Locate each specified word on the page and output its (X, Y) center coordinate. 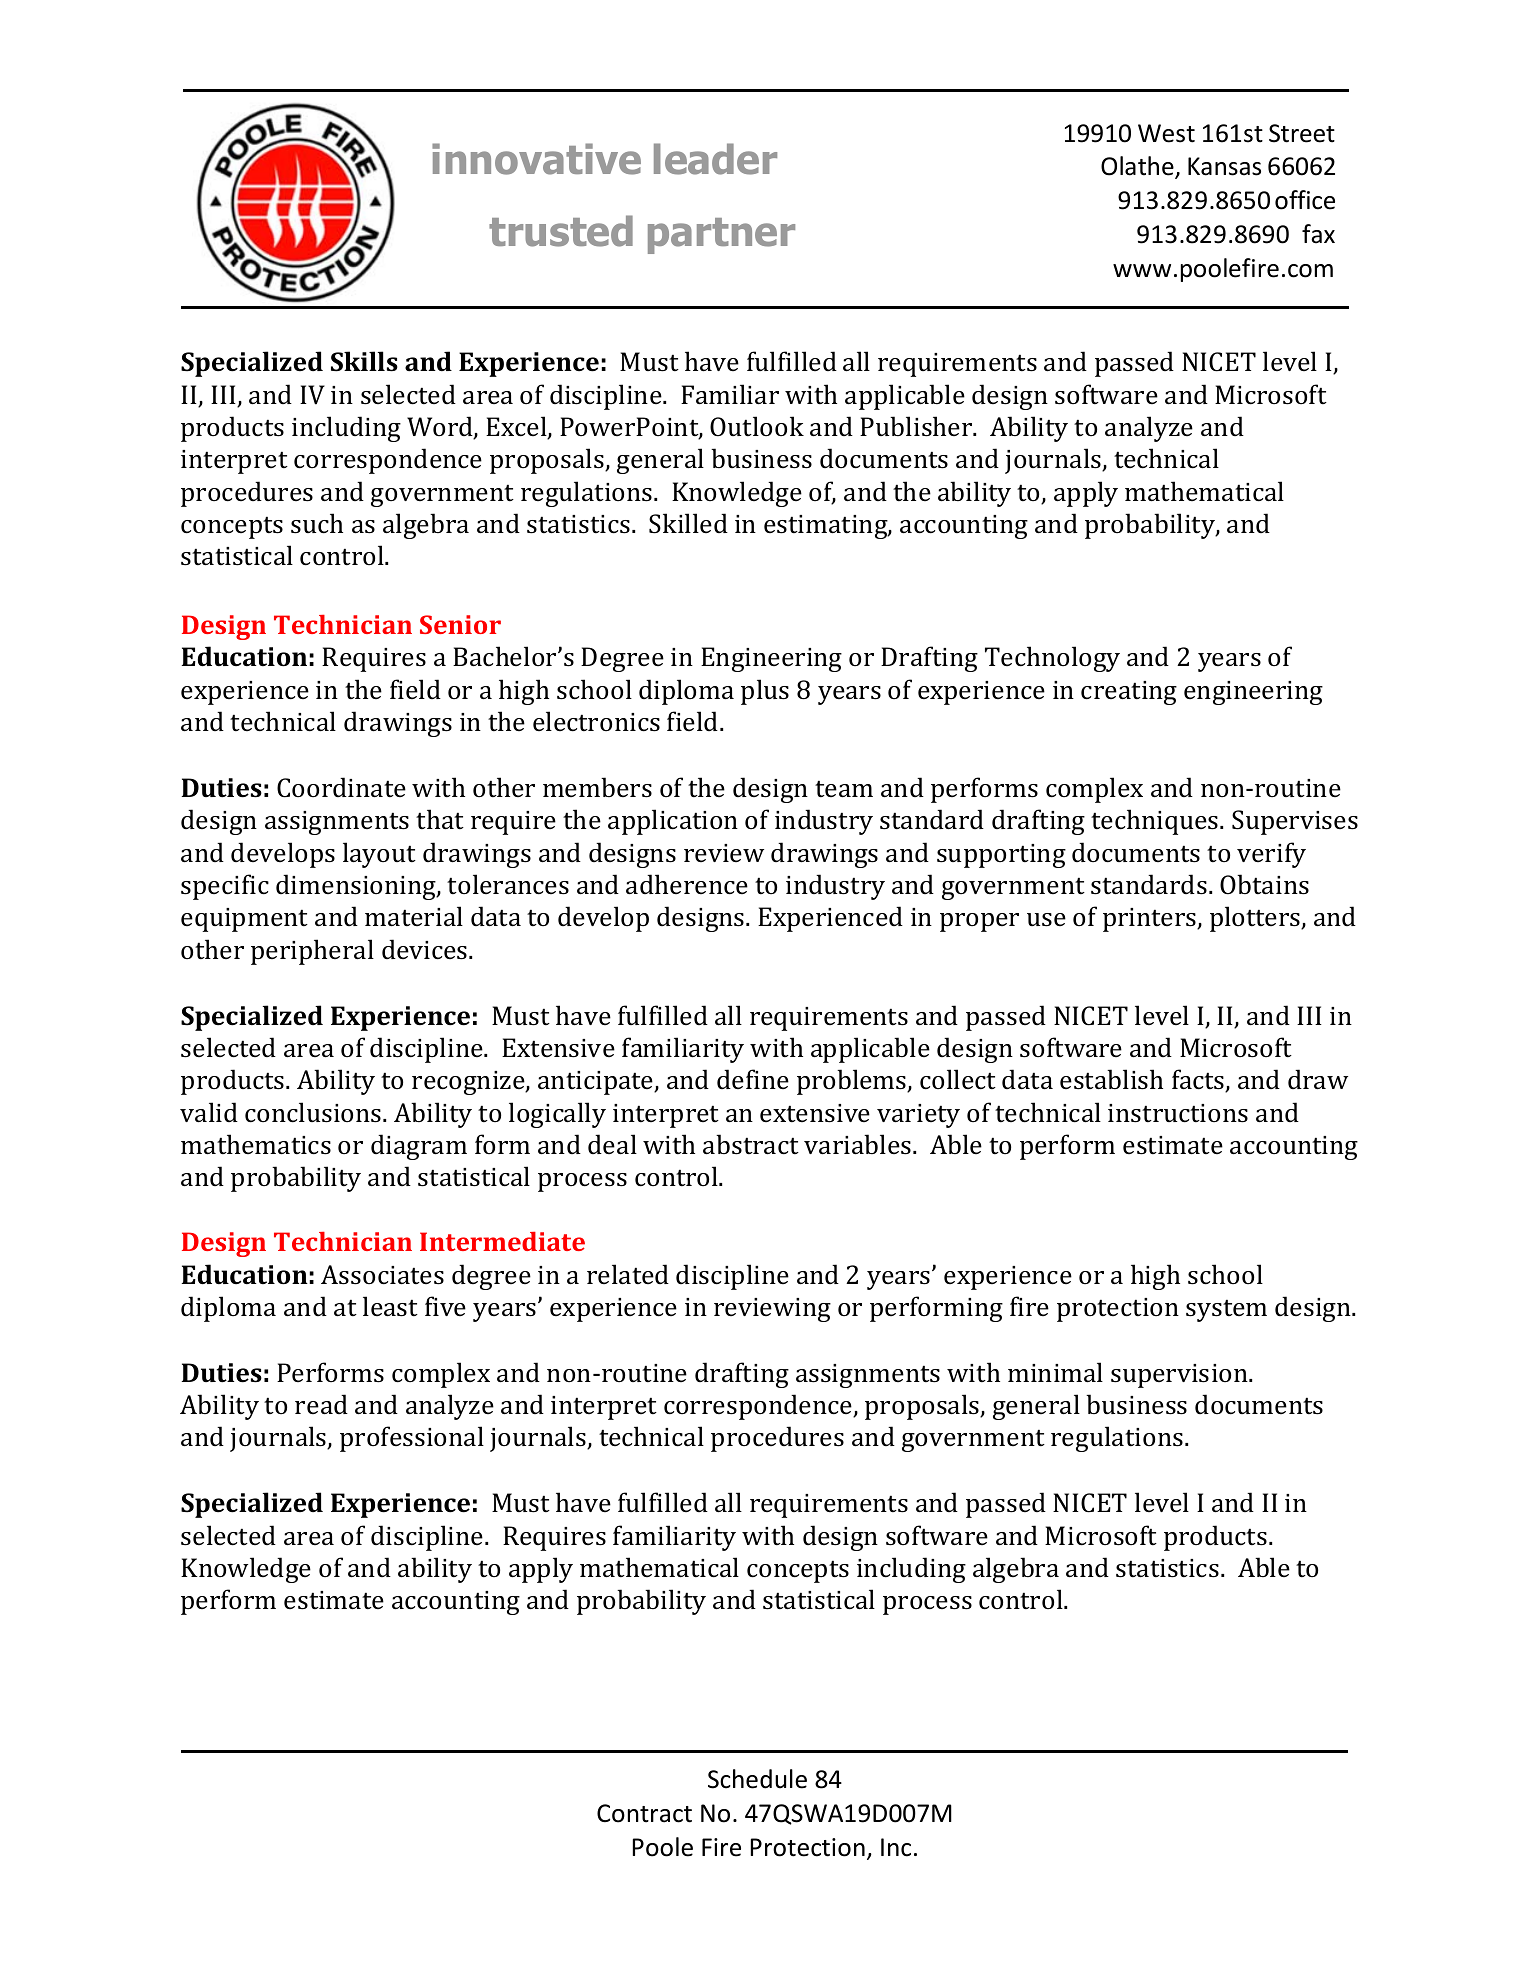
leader (715, 159)
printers (1151, 920)
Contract (644, 1813)
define (753, 1079)
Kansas (1224, 166)
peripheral (312, 952)
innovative (536, 159)
